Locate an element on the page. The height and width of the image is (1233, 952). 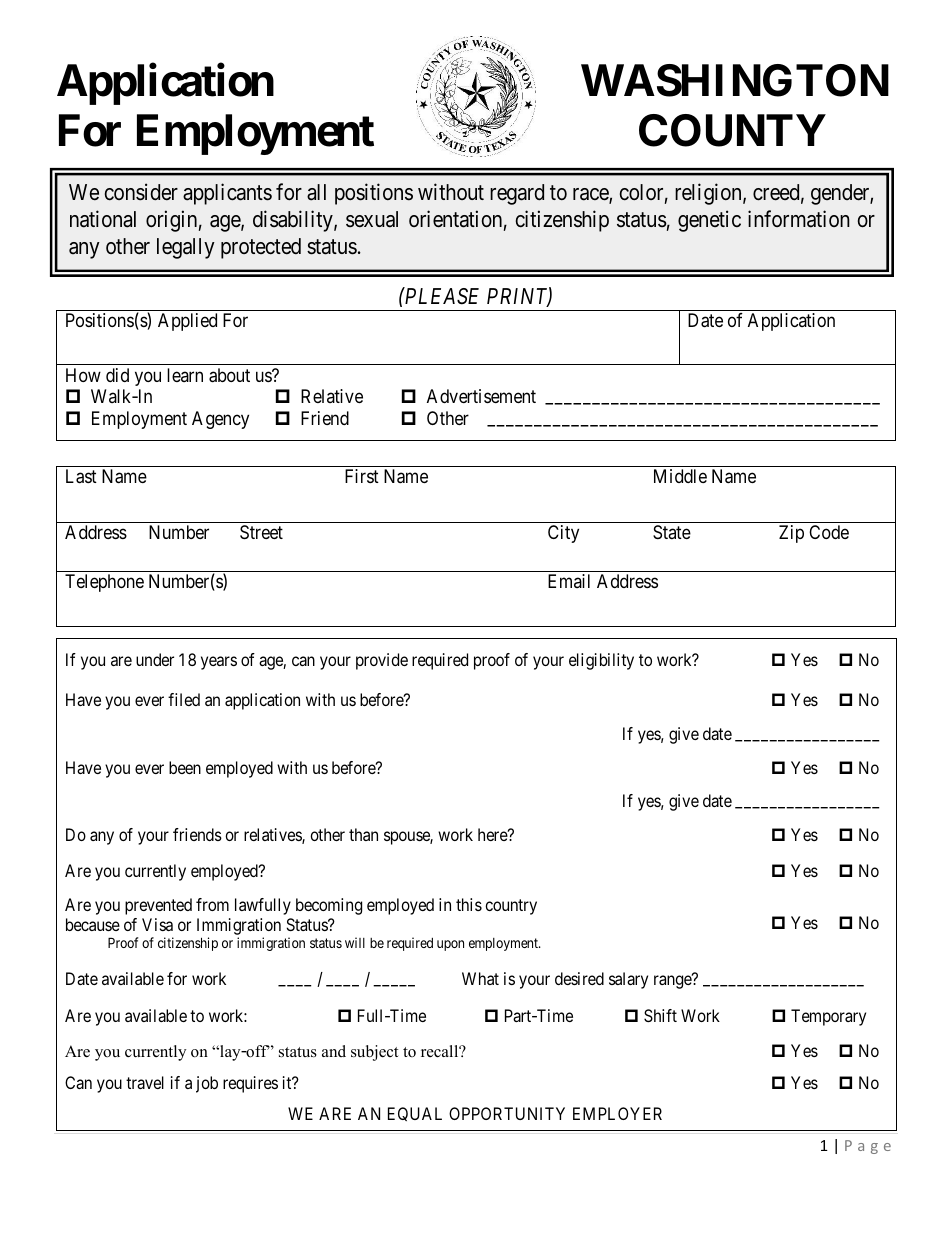
Agency is located at coordinates (220, 420).
